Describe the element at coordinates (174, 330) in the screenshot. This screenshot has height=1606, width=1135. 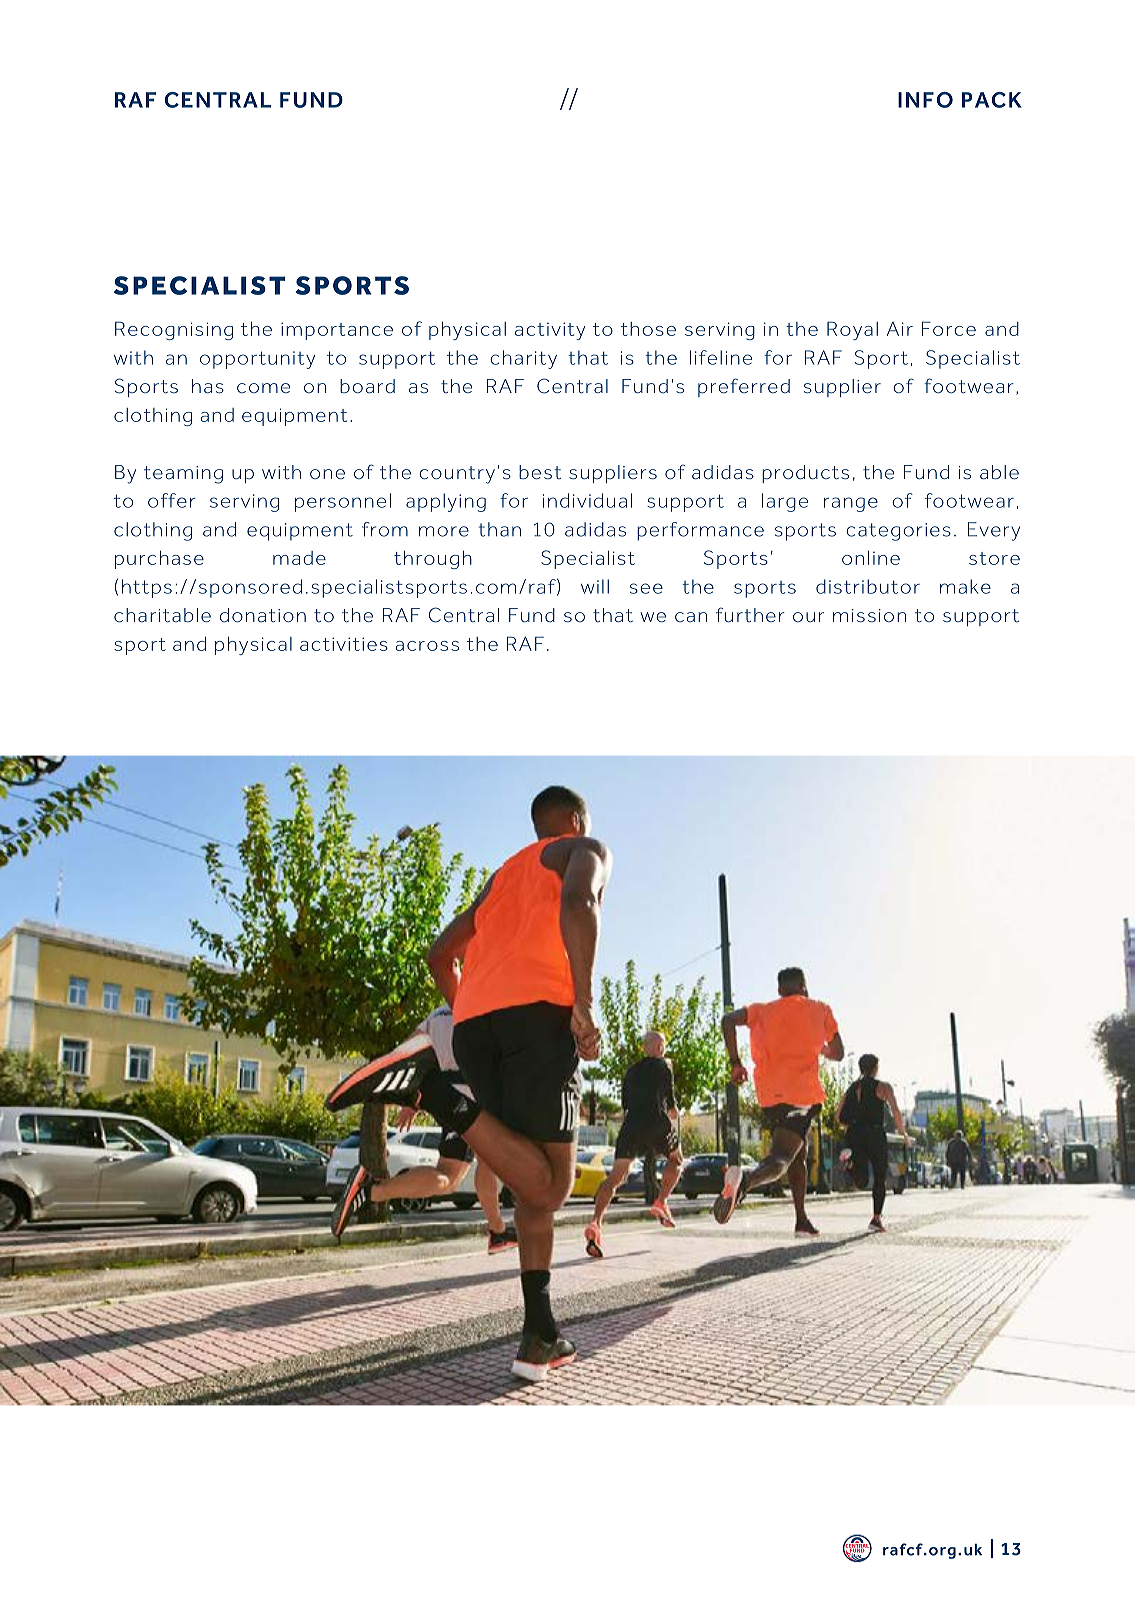
I see `Recognising` at that location.
